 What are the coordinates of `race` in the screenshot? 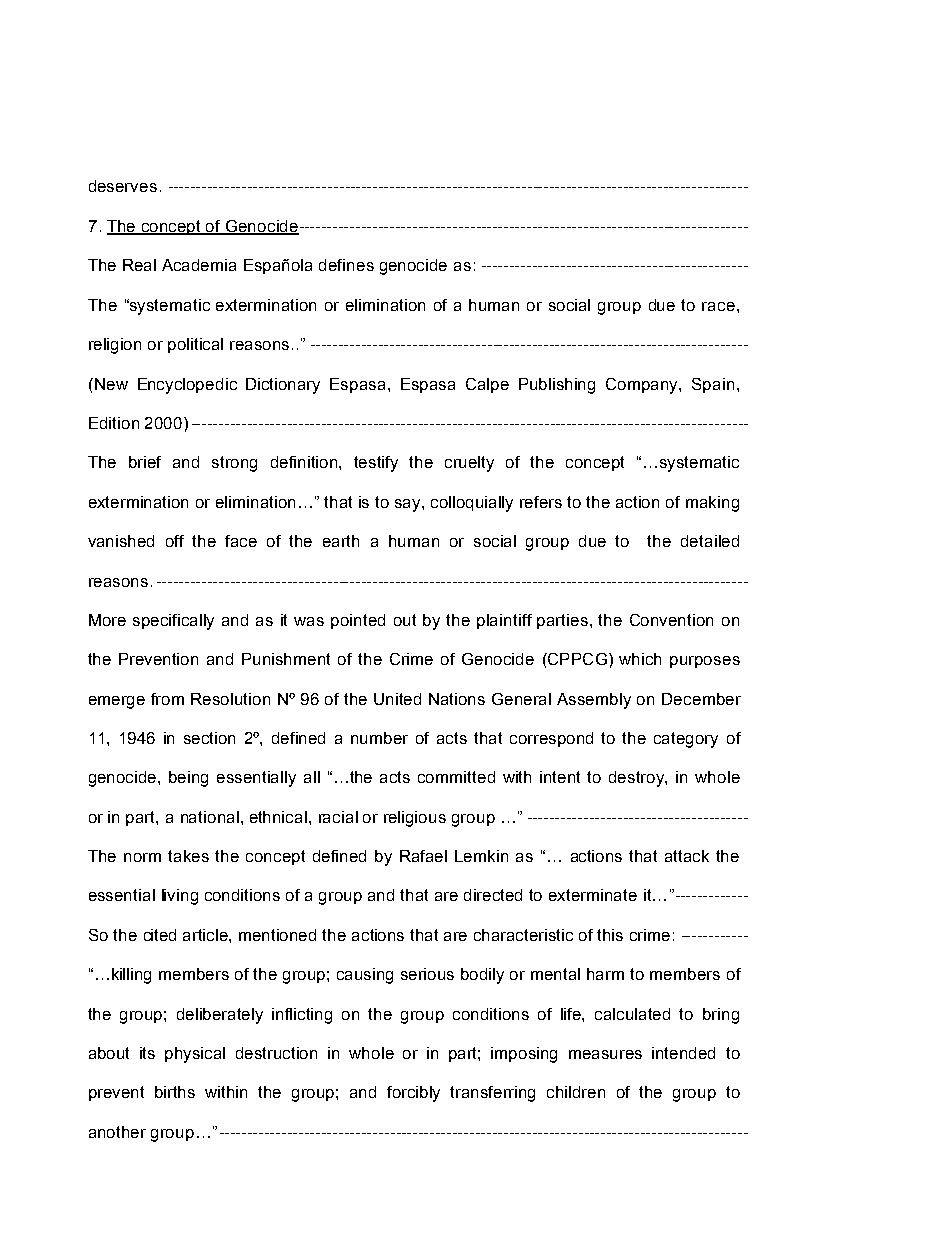 It's located at (718, 306).
